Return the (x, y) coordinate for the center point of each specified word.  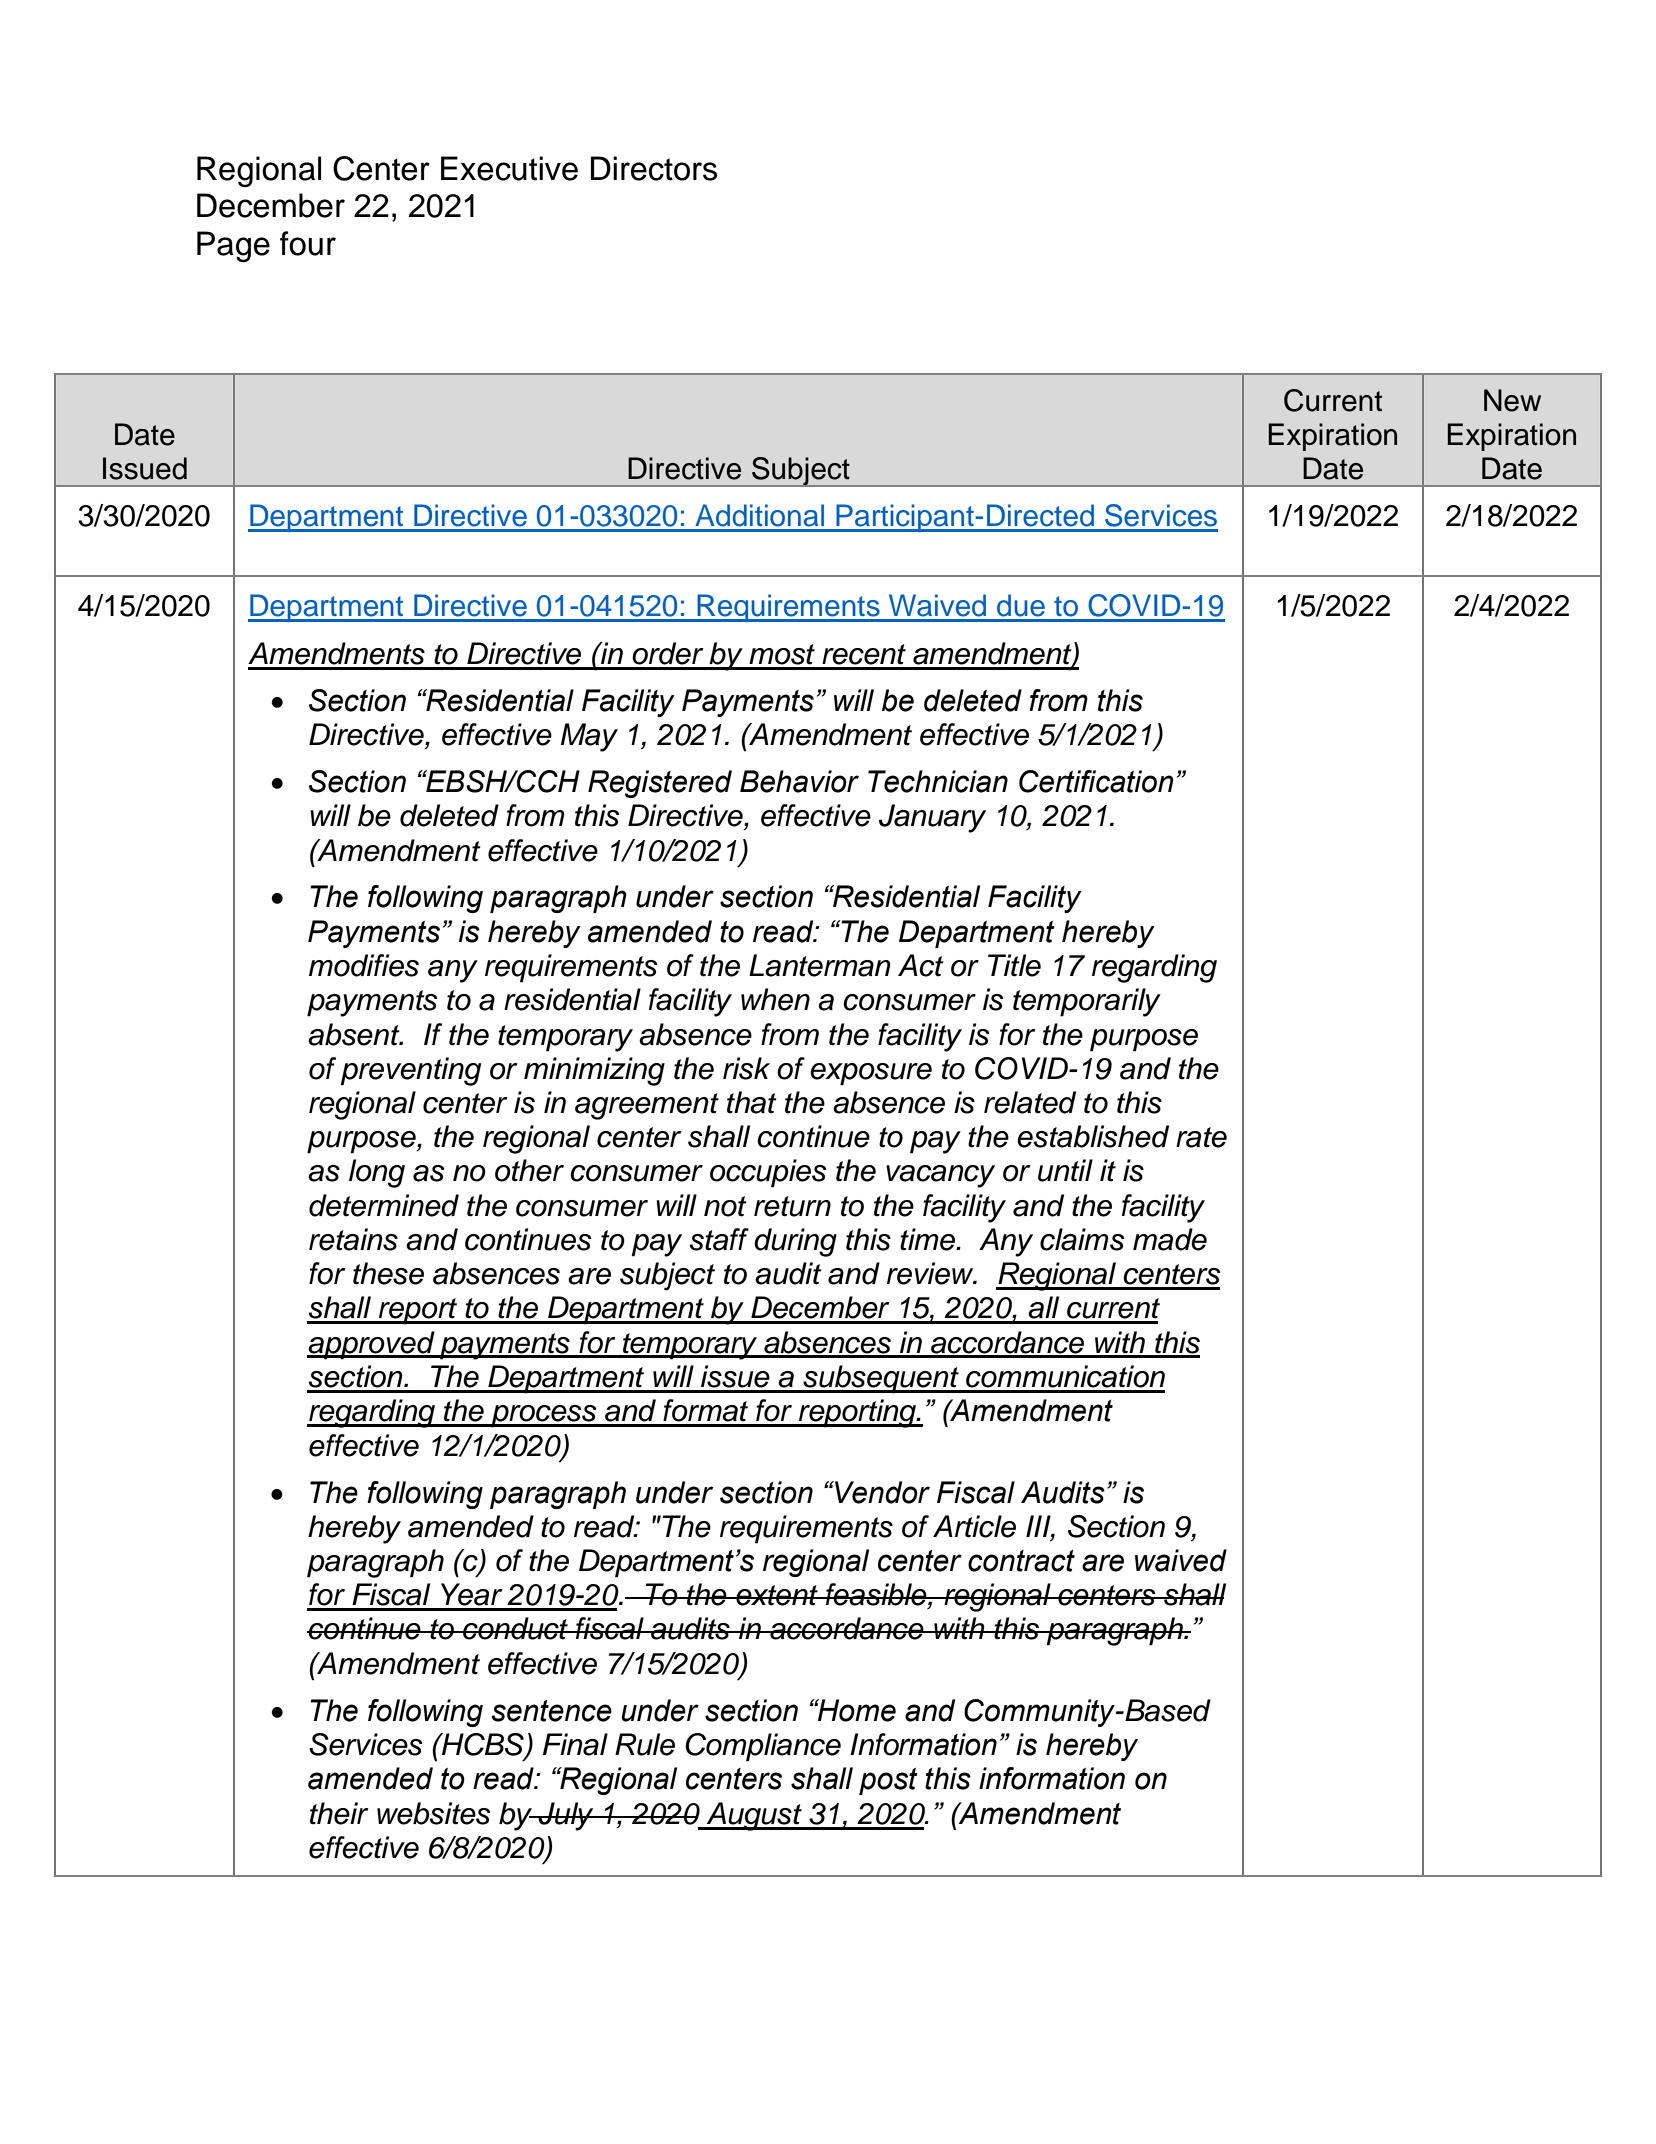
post (888, 1781)
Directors (654, 168)
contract (1021, 1561)
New (1512, 400)
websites (434, 1813)
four (308, 243)
